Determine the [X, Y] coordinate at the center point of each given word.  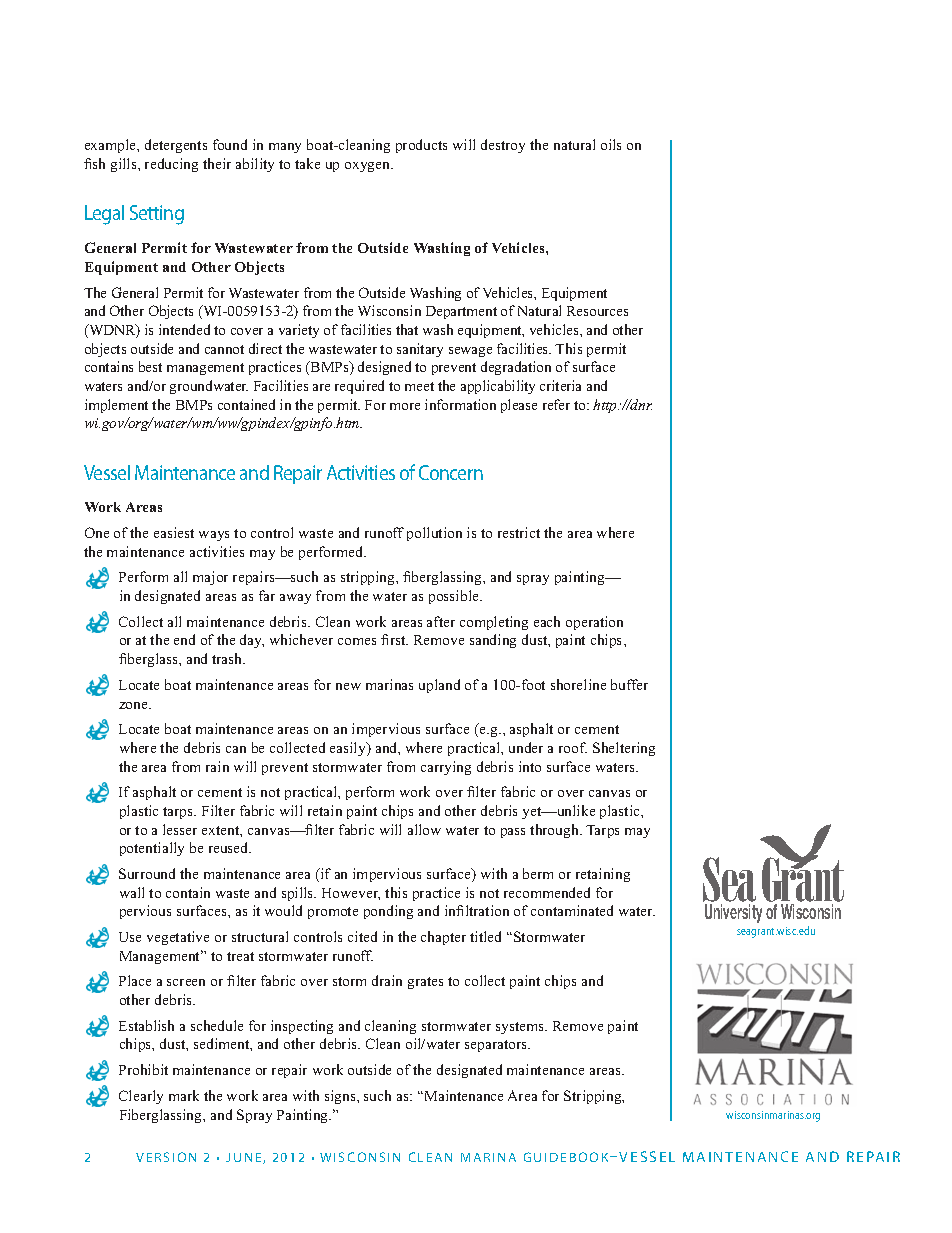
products [421, 146]
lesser [180, 829]
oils [611, 144]
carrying [446, 768]
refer [556, 404]
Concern [451, 472]
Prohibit [143, 1069]
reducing [171, 165]
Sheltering [624, 749]
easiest [174, 532]
